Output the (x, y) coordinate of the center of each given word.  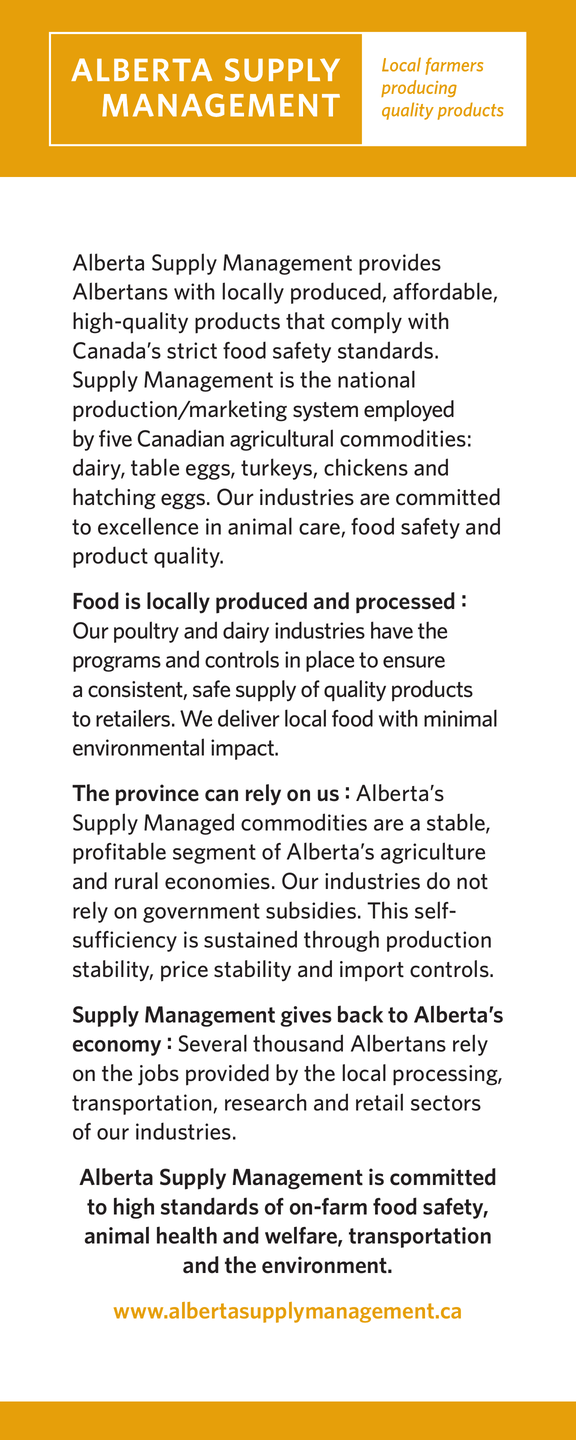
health (187, 1235)
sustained (250, 939)
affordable (443, 292)
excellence (148, 526)
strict (192, 350)
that (305, 321)
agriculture (433, 853)
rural (136, 881)
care (320, 530)
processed (405, 603)
